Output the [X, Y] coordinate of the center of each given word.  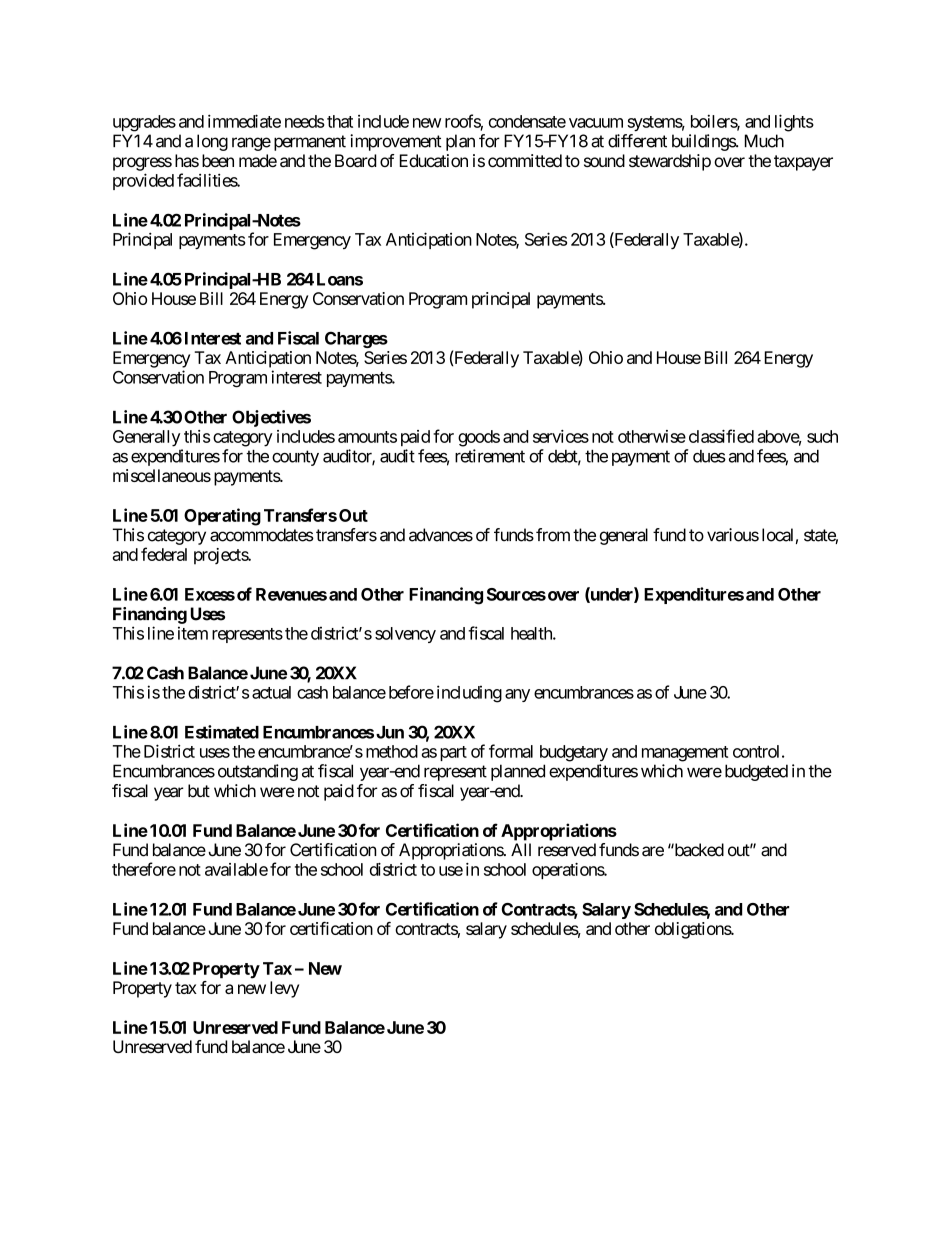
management [685, 754]
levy [284, 989]
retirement [490, 456]
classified [721, 436]
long [212, 142]
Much [764, 141]
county [295, 458]
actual [271, 692]
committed [525, 160]
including [469, 694]
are [653, 851]
